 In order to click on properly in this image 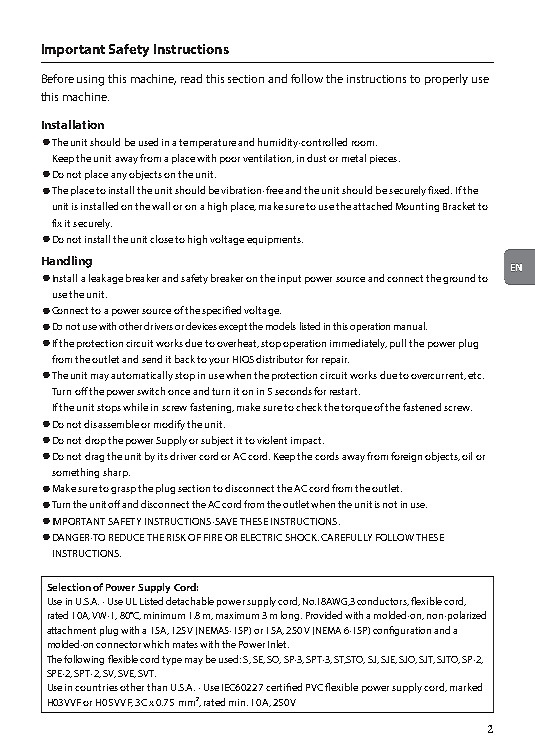, I will do `click(446, 79)`.
